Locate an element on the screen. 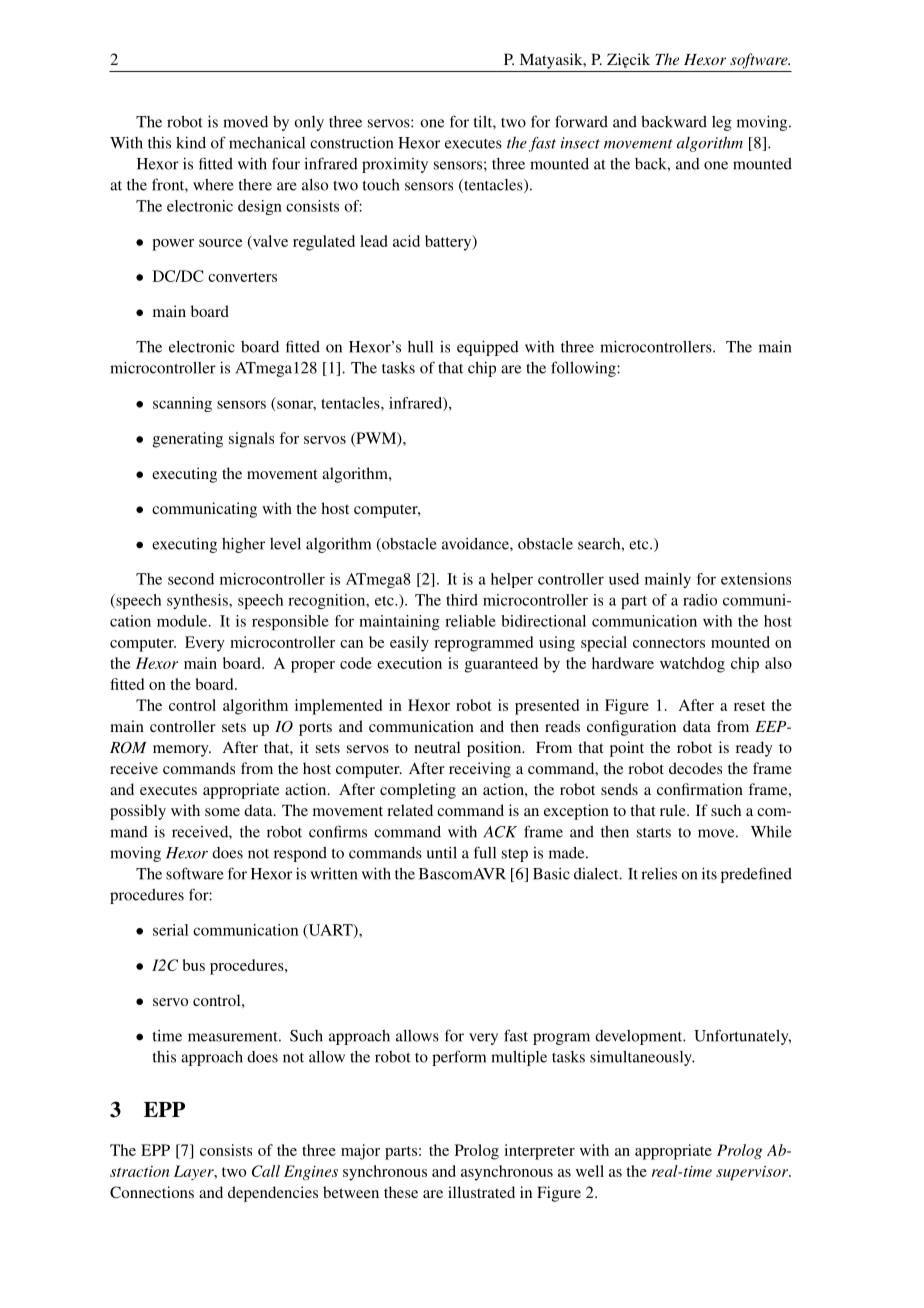  synthesis is located at coordinates (198, 601).
